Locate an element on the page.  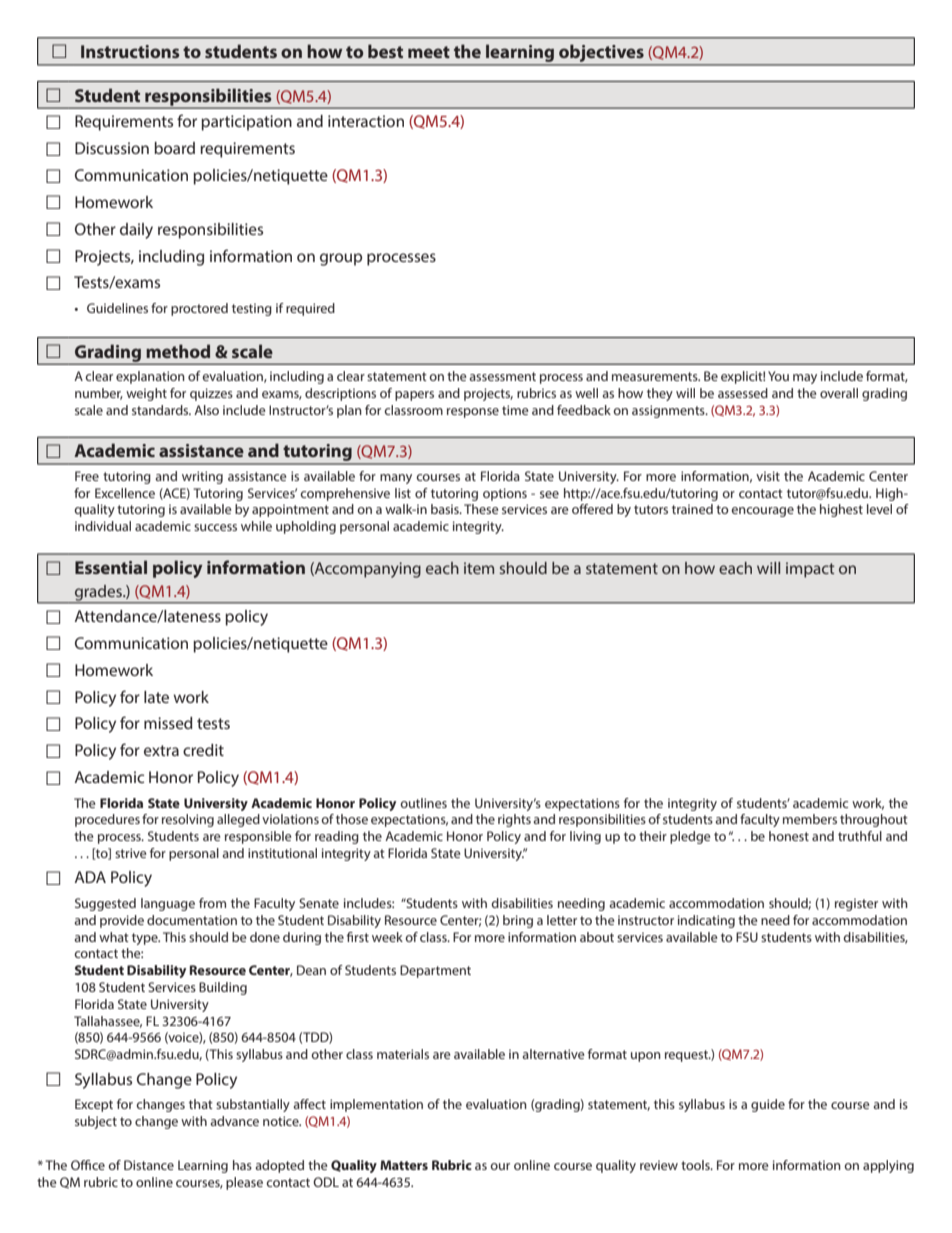
Instructions is located at coordinates (130, 51).
